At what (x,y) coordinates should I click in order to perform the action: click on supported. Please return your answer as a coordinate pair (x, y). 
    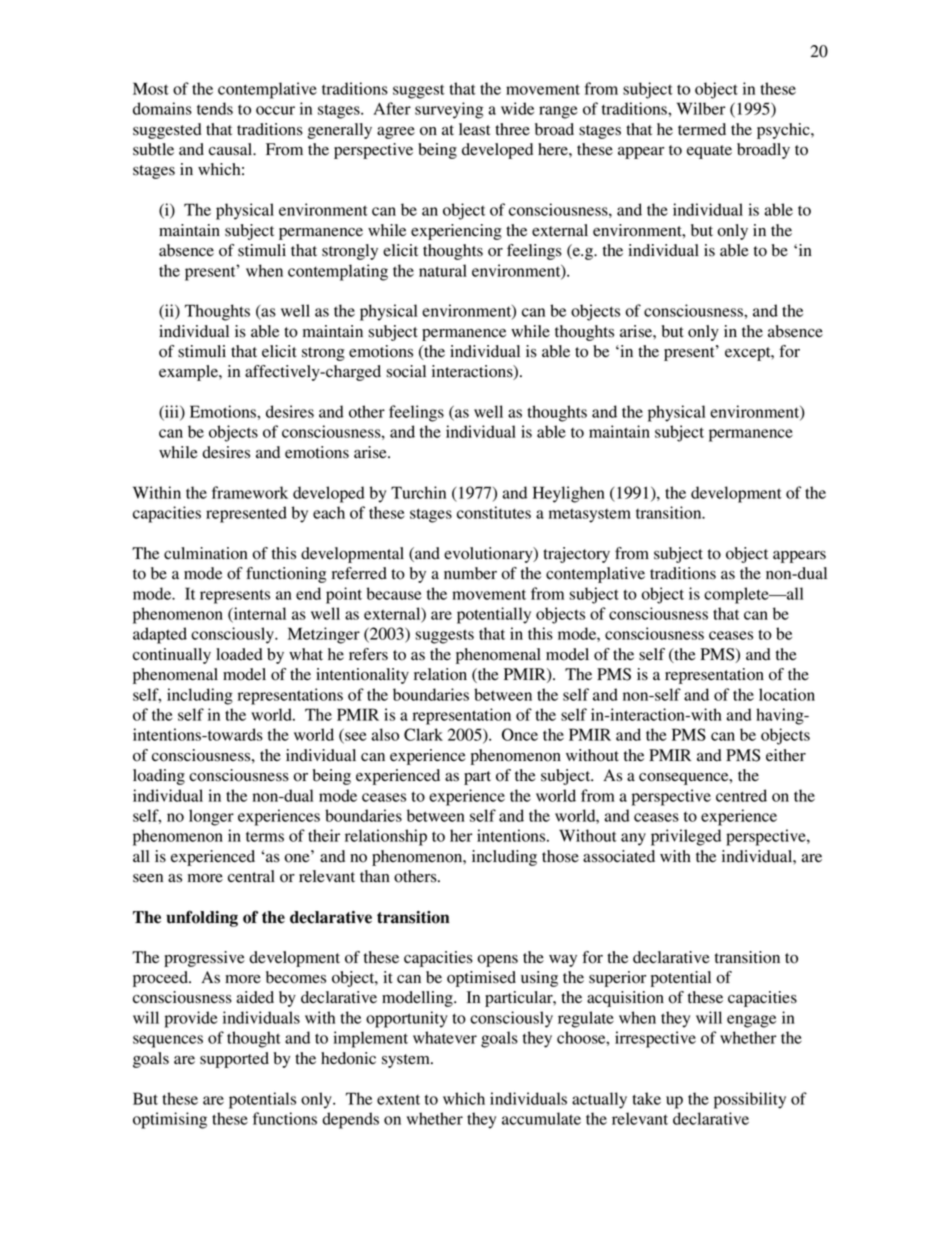
    Looking at the image, I should click on (234, 1060).
